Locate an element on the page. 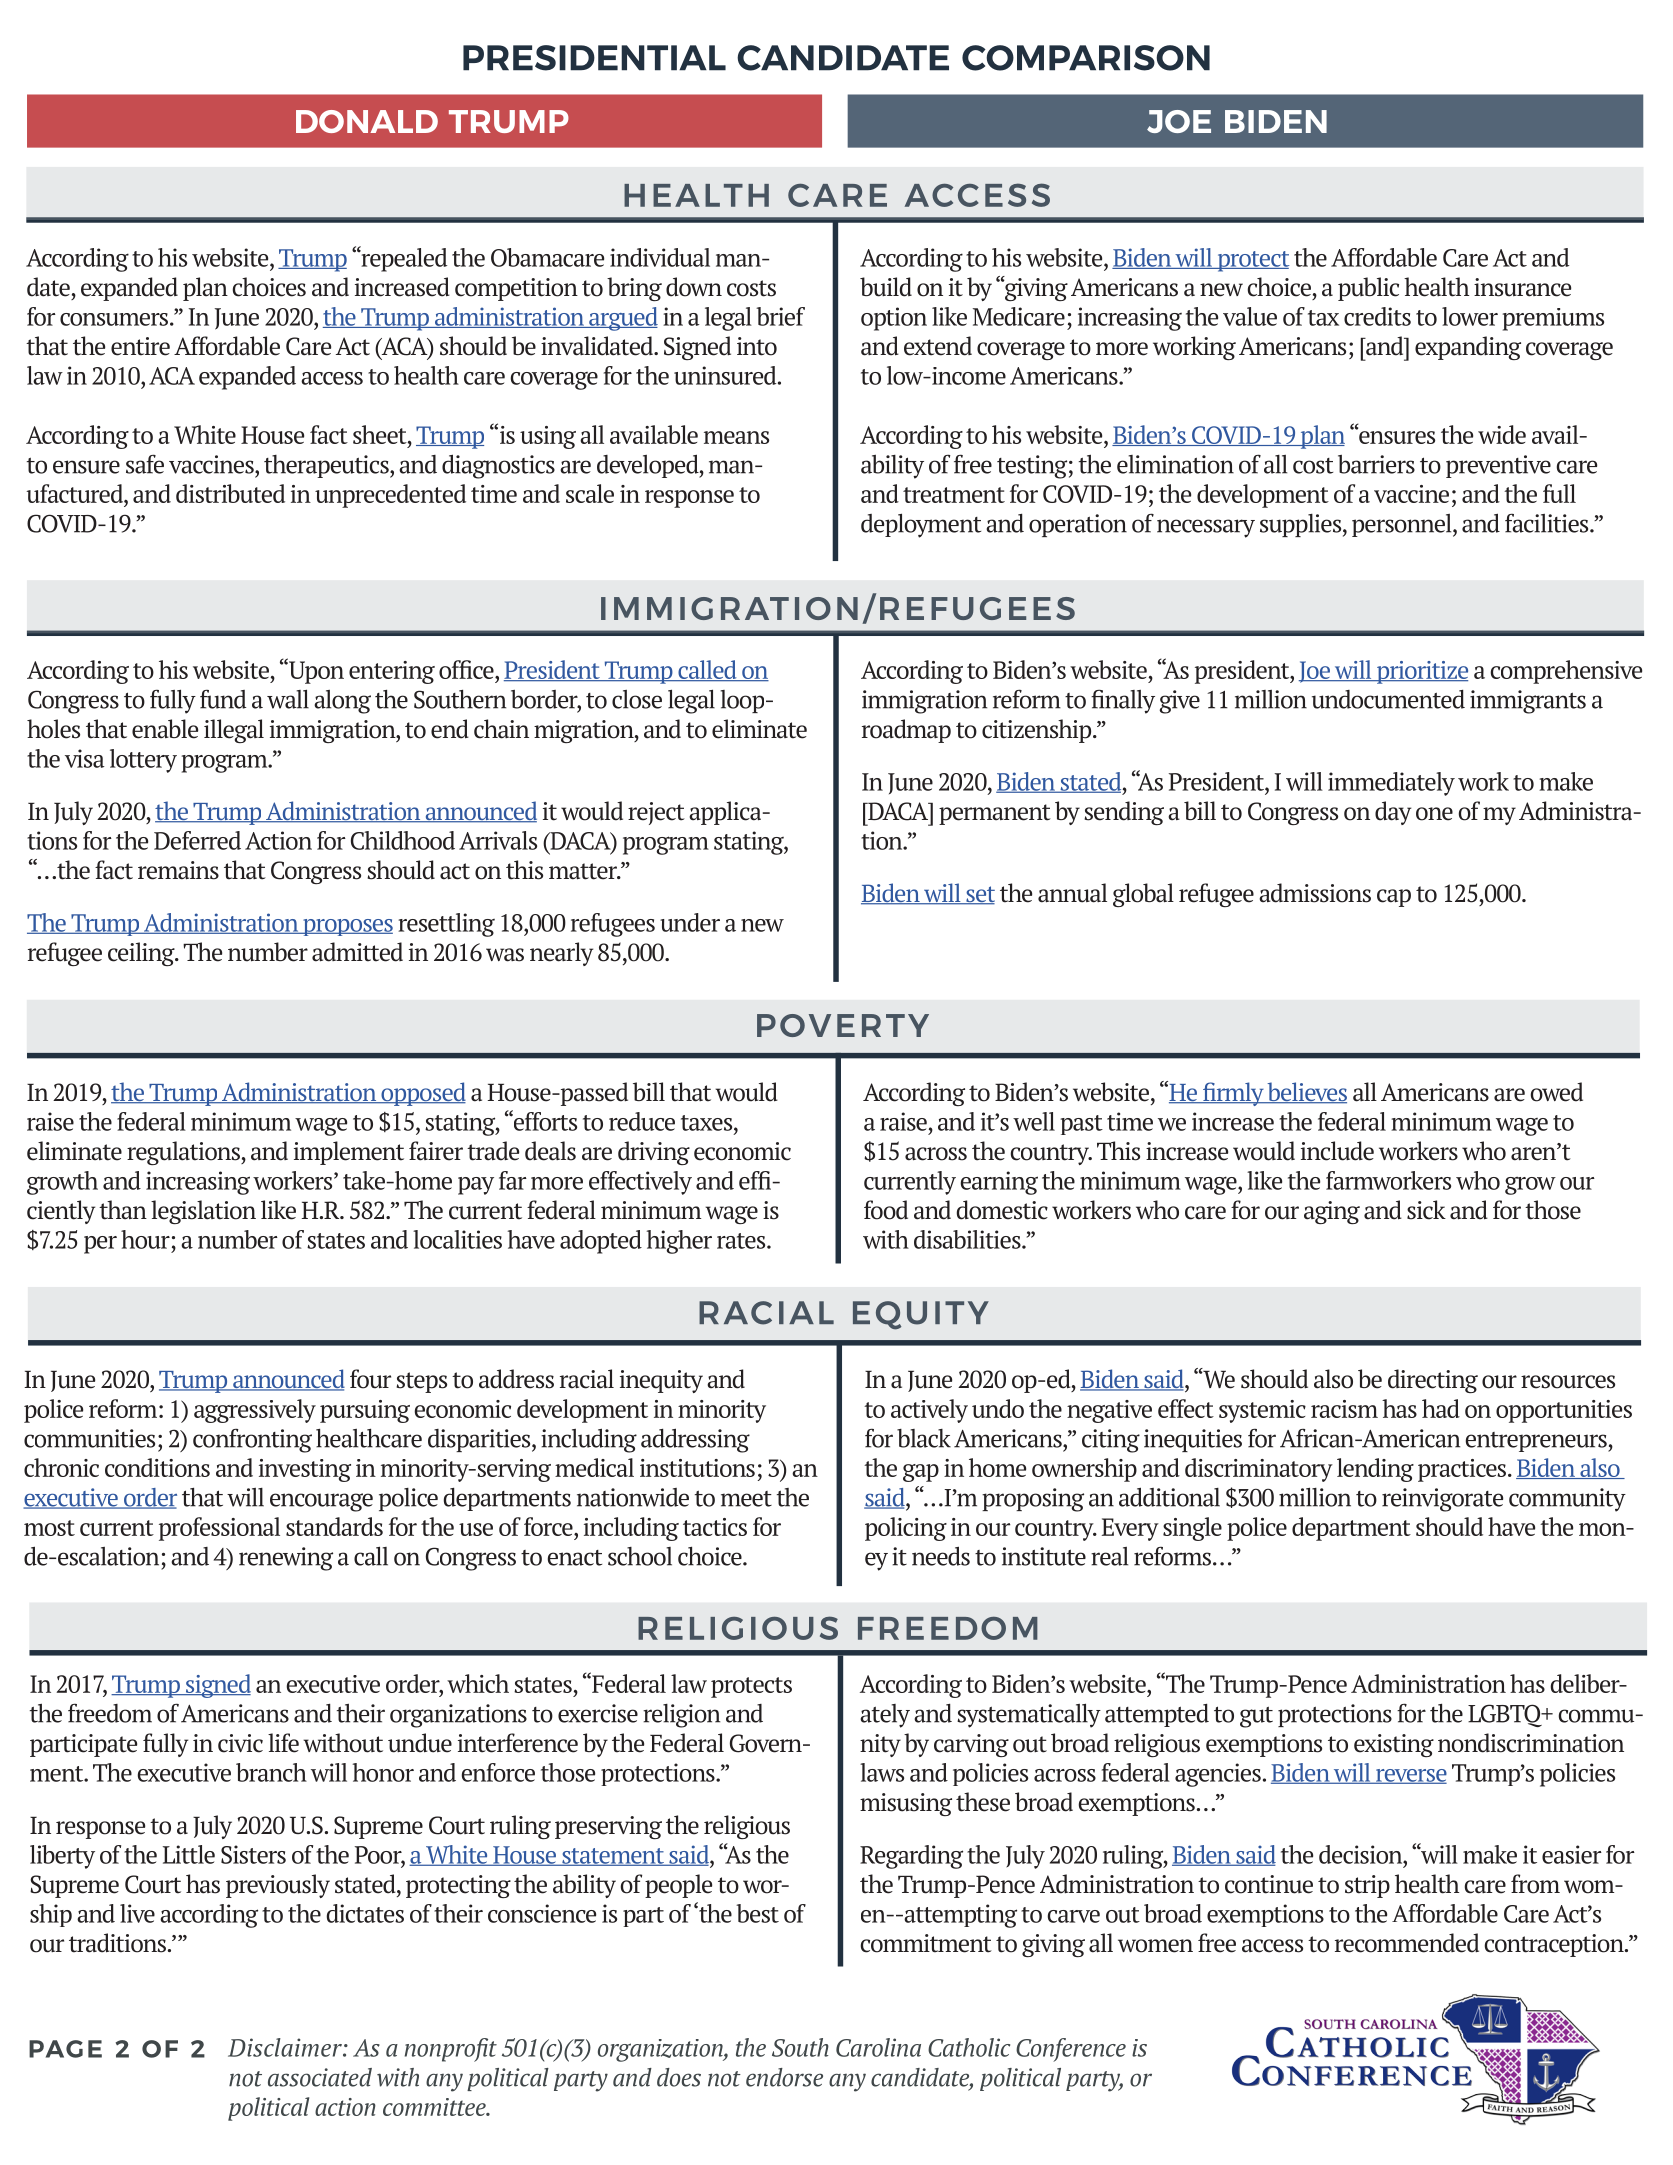 The image size is (1673, 2165). believes is located at coordinates (1306, 1093).
